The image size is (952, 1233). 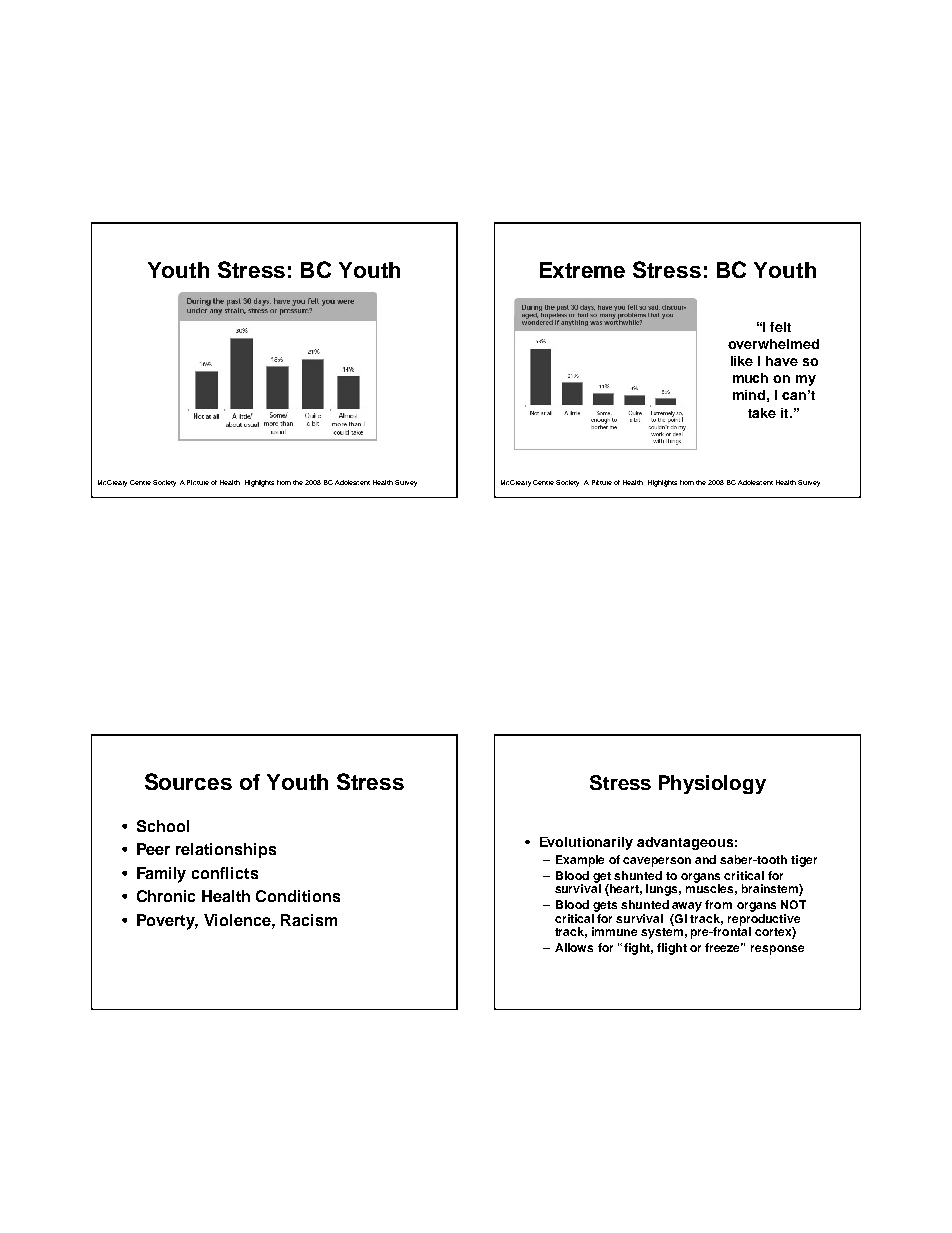 I want to click on School, so click(x=163, y=826).
